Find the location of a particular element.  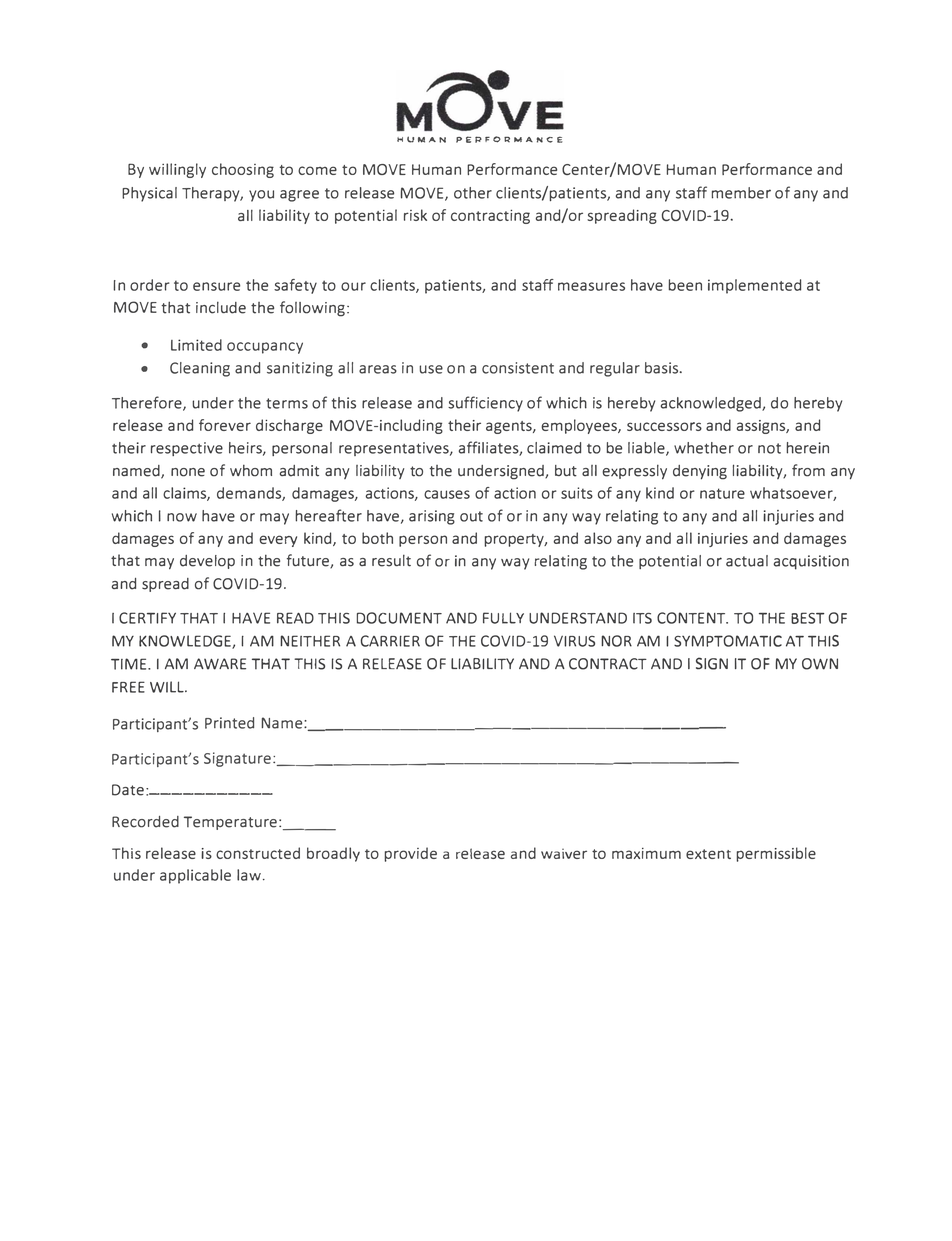

other is located at coordinates (473, 193).
